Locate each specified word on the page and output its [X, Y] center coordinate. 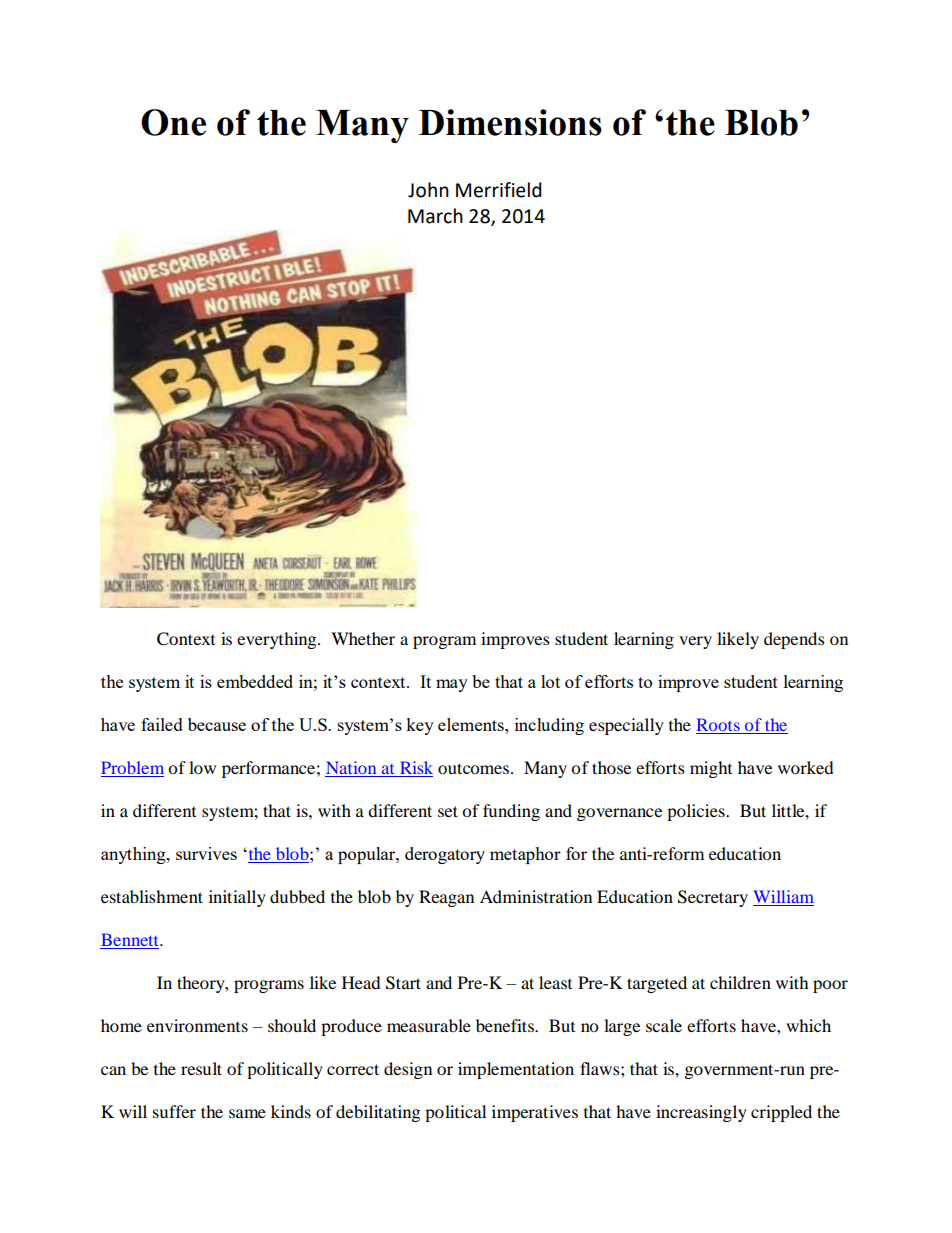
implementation [516, 1070]
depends [794, 640]
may [452, 685]
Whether [363, 638]
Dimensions [510, 122]
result [201, 1068]
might [711, 769]
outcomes [475, 768]
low [202, 767]
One [173, 122]
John [428, 190]
